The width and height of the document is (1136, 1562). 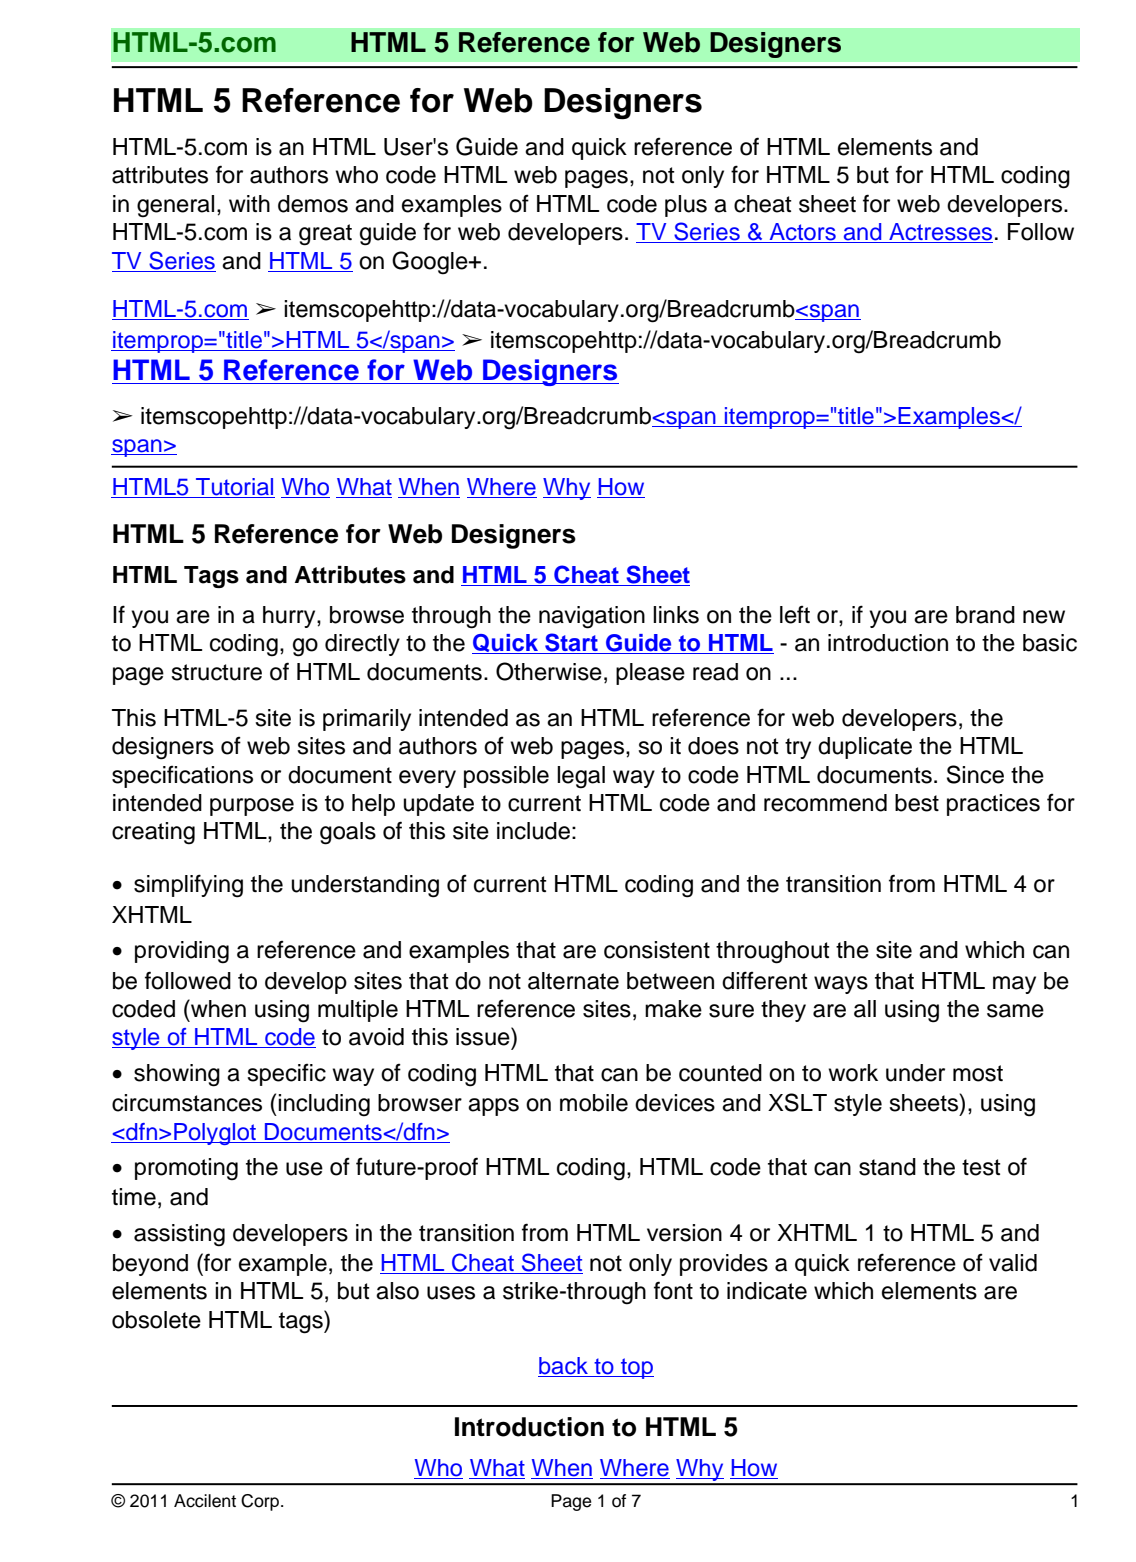 I want to click on plus, so click(x=686, y=206).
